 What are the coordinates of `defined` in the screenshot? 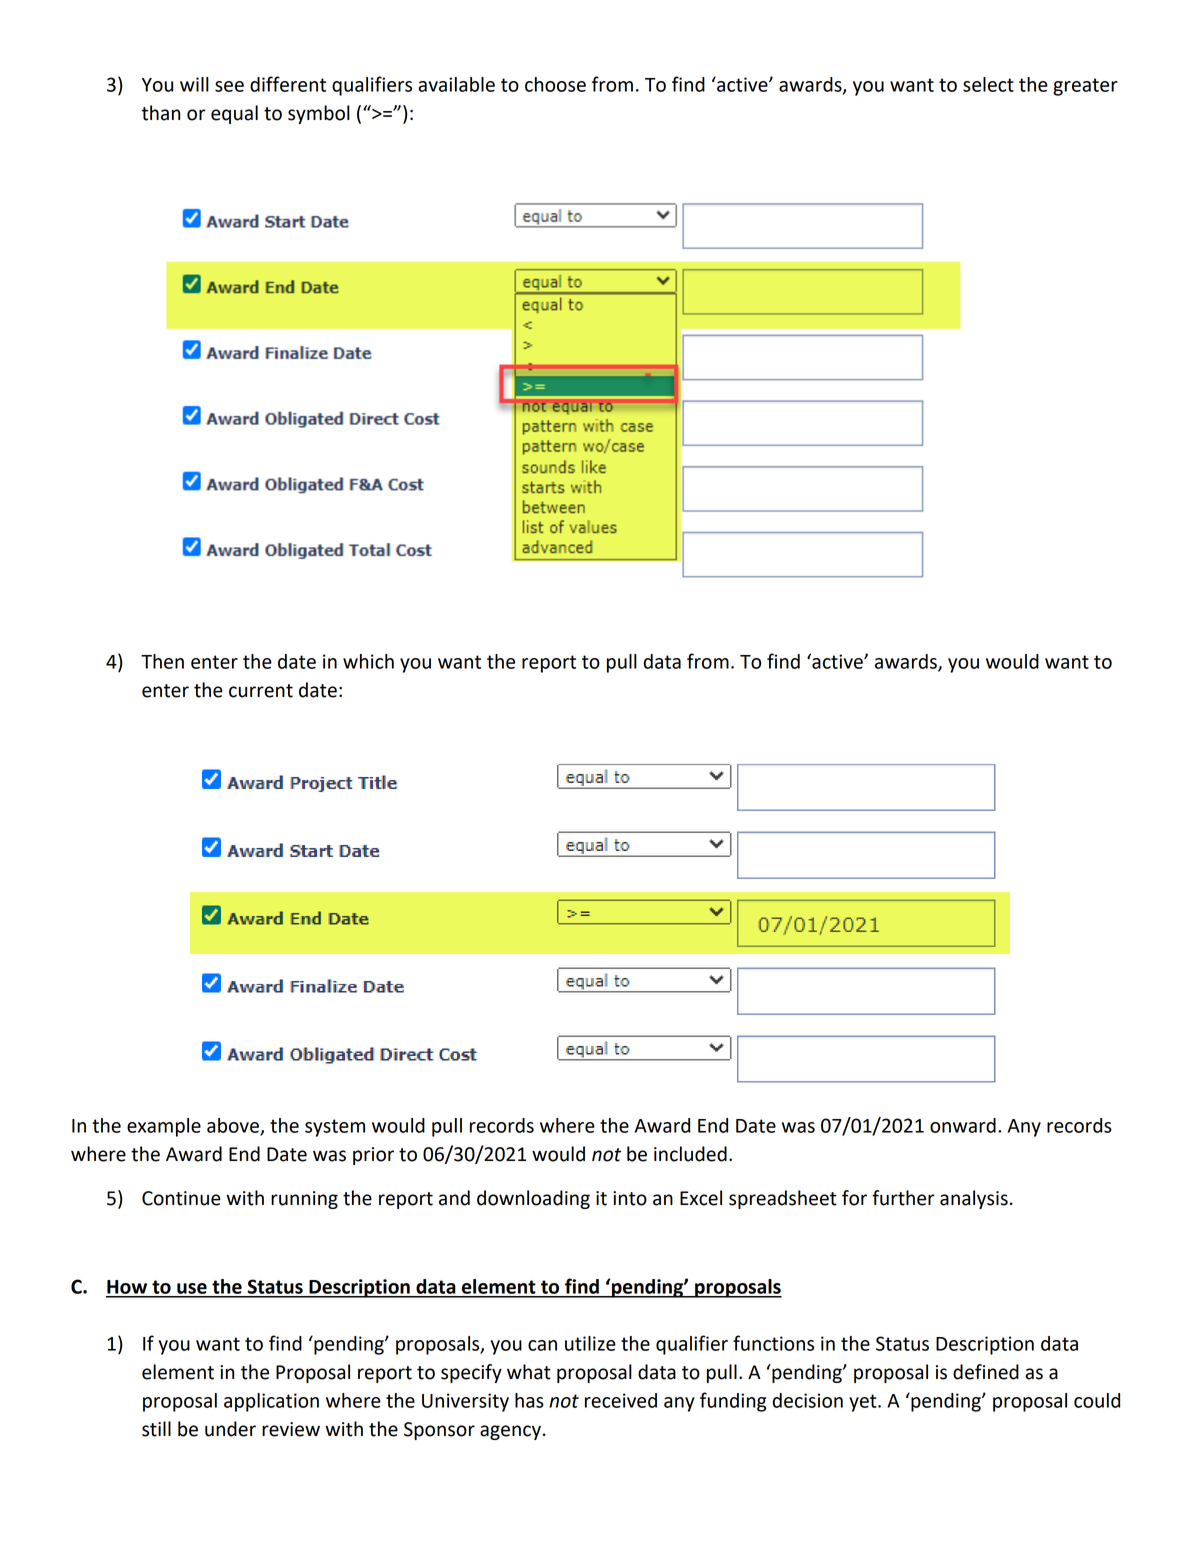 It's located at (986, 1372).
